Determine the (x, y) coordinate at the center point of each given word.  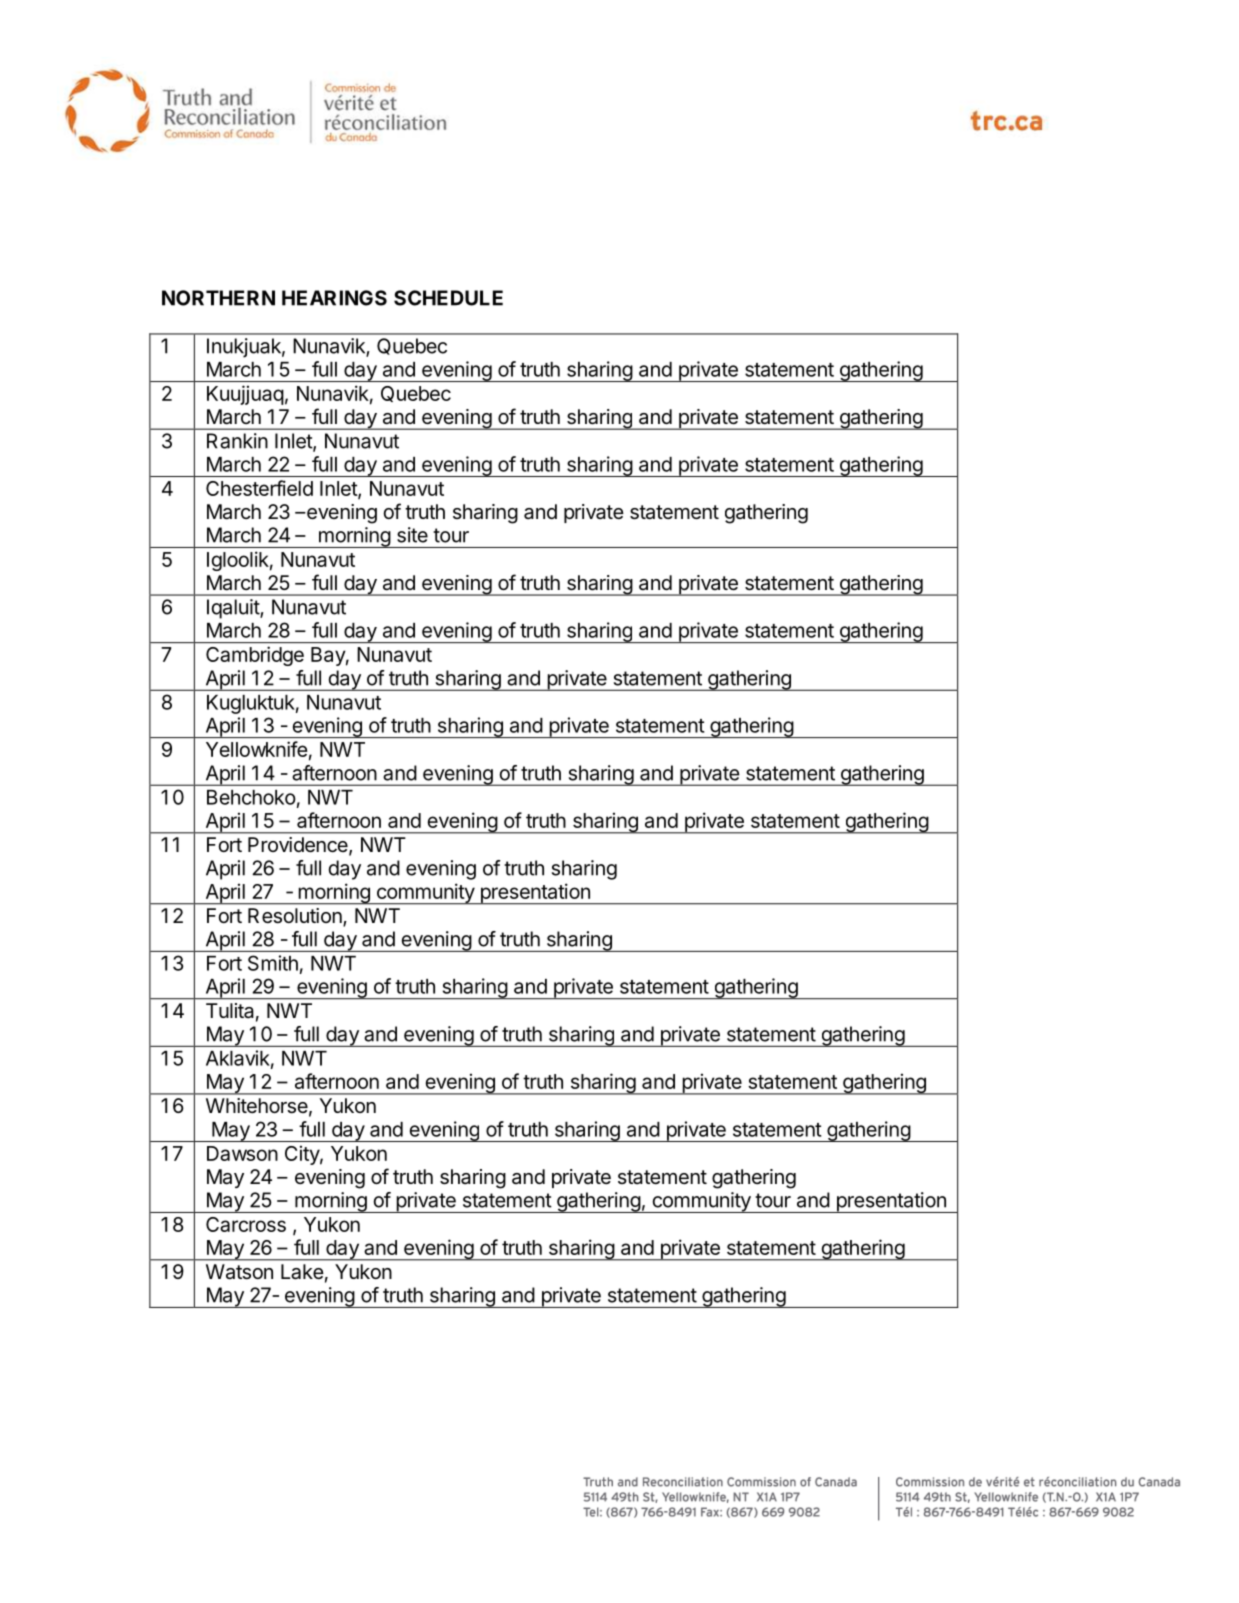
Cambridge (255, 656)
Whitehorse (257, 1106)
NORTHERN (218, 298)
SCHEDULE (448, 298)
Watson (239, 1272)
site (412, 535)
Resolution (295, 916)
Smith (273, 963)
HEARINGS (334, 298)
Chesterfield (259, 488)
